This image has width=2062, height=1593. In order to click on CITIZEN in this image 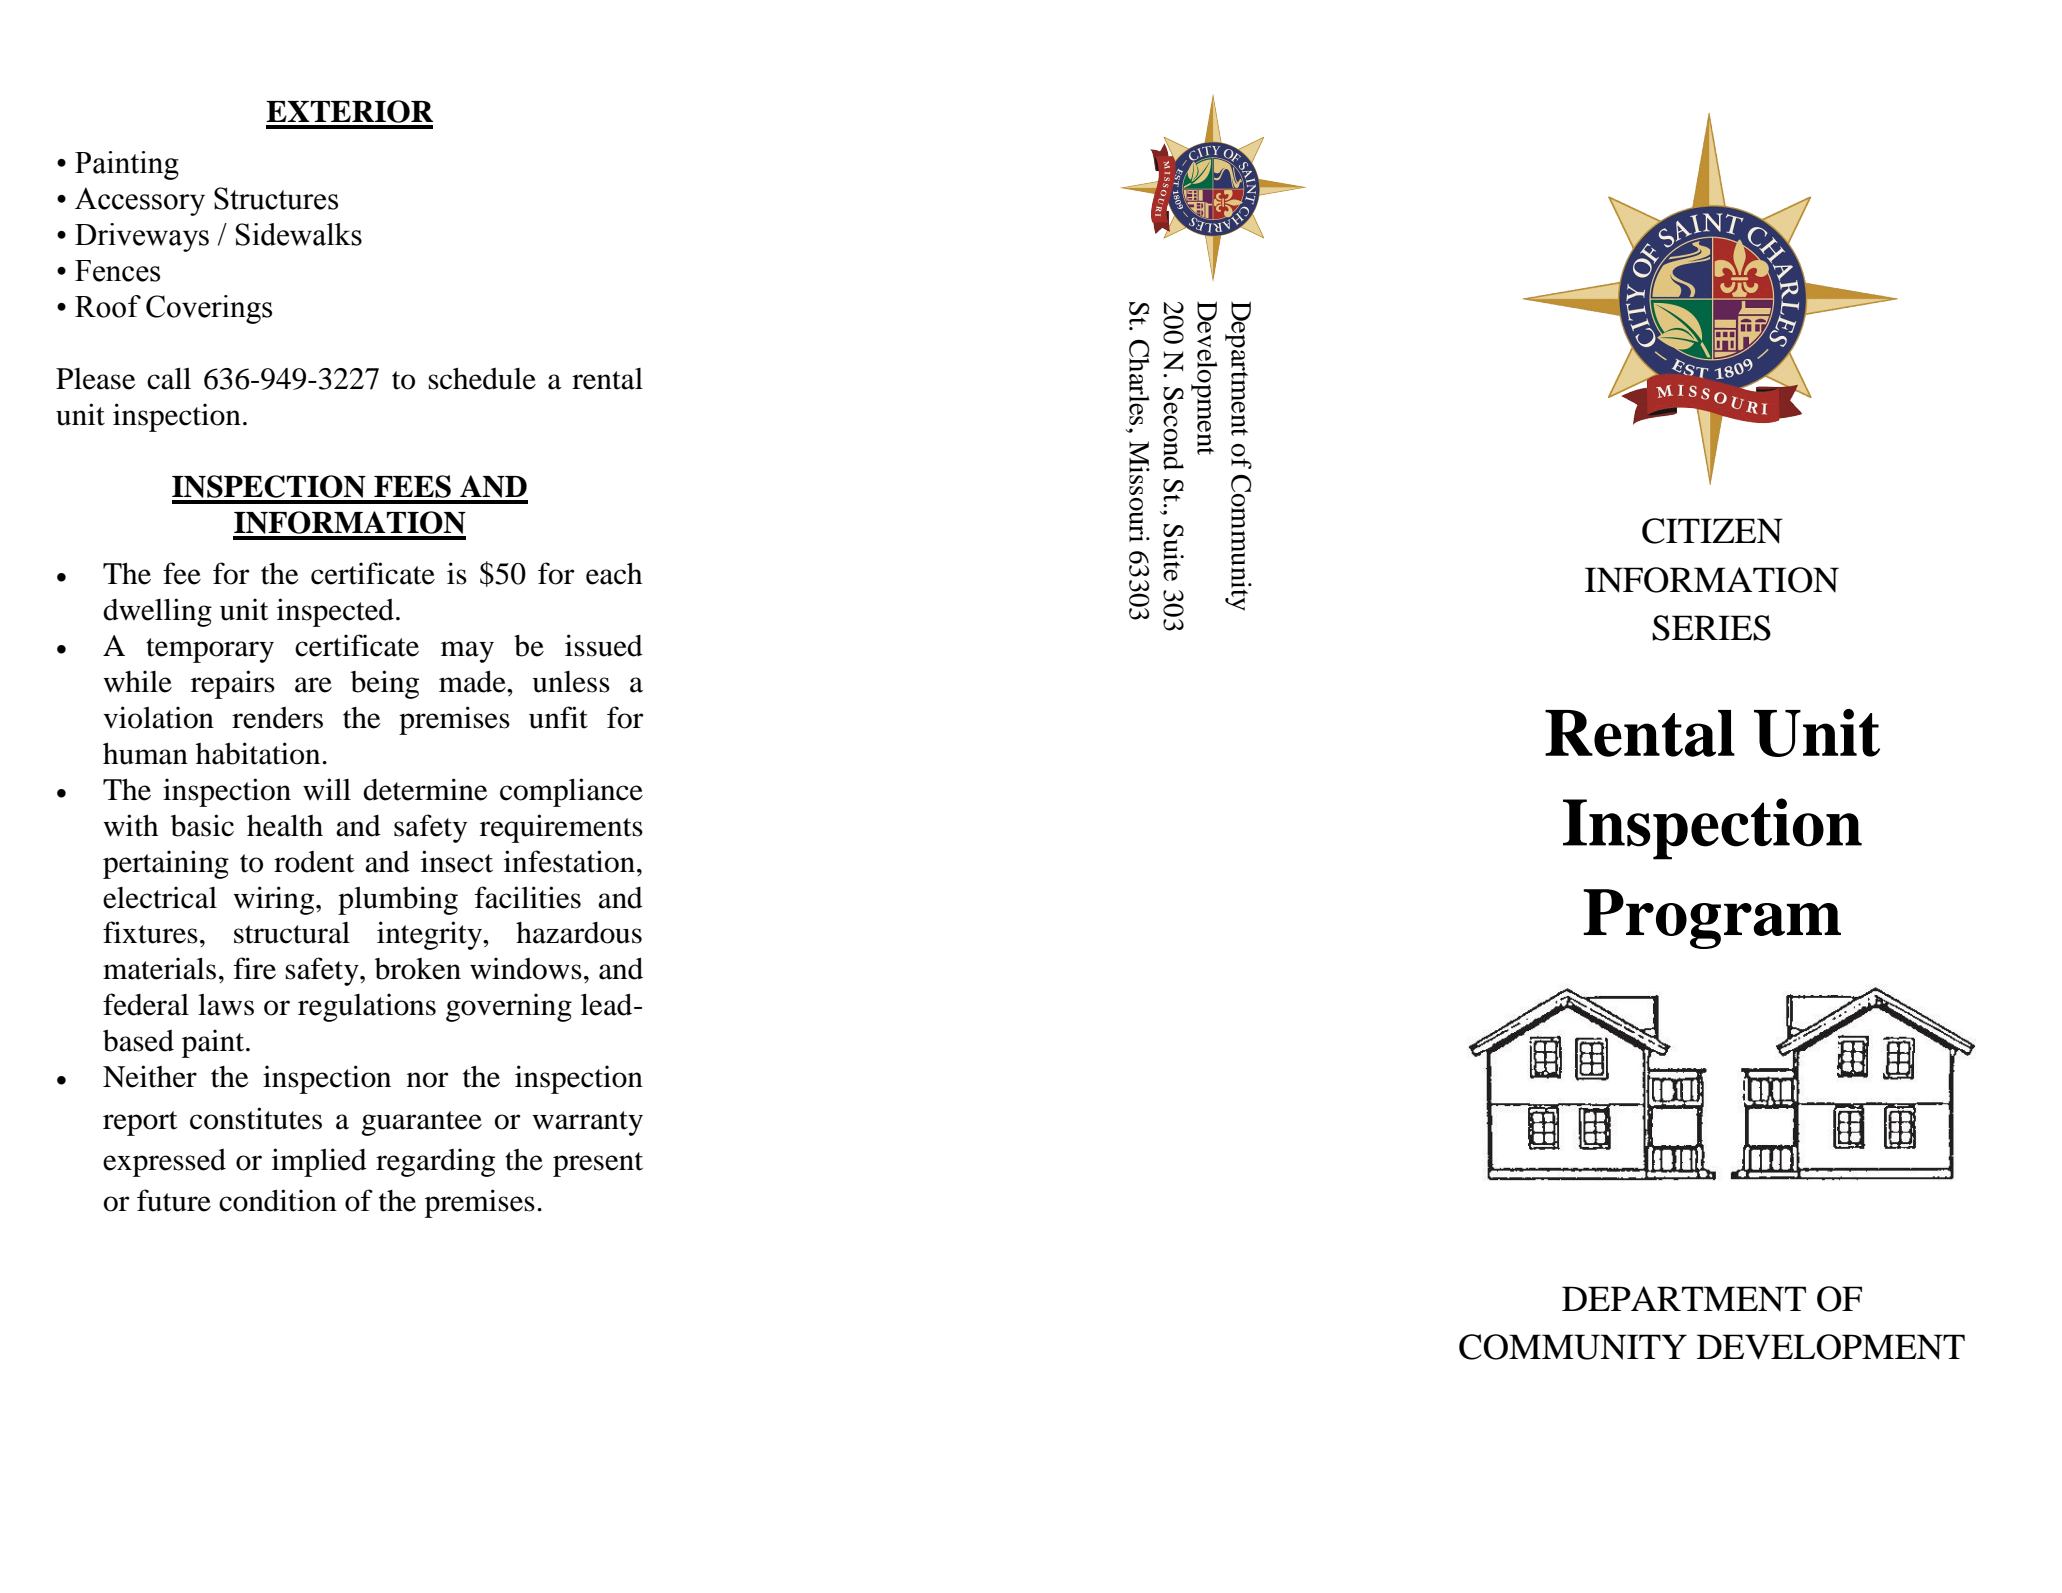, I will do `click(1712, 531)`.
